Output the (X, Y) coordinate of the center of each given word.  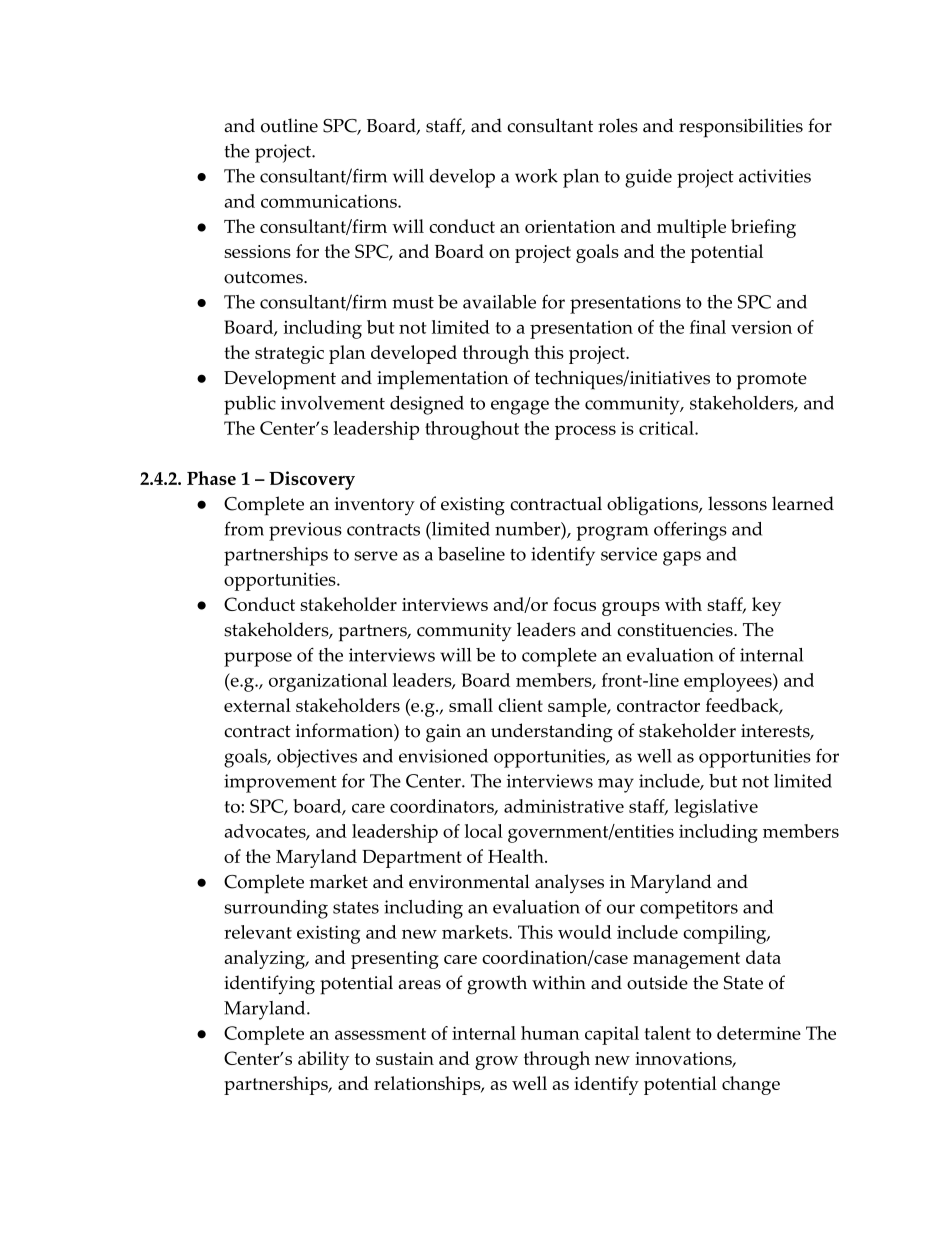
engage (520, 407)
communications (330, 201)
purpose (258, 659)
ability (323, 1060)
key (766, 606)
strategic (289, 355)
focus (574, 604)
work (536, 176)
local (484, 831)
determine (759, 1033)
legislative (716, 808)
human (550, 1033)
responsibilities (741, 128)
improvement (280, 783)
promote (772, 381)
